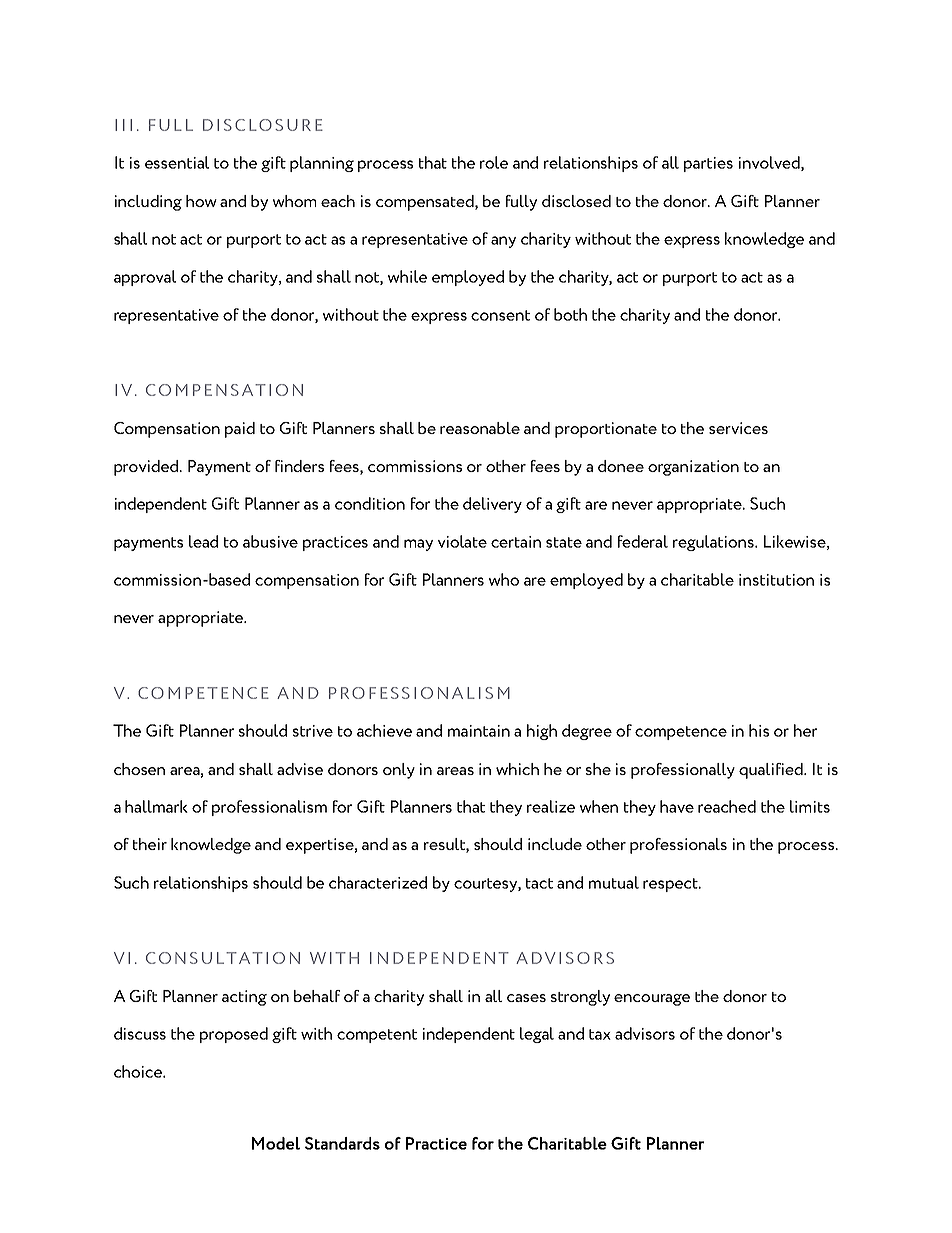  What do you see at coordinates (776, 580) in the screenshot?
I see `institution` at bounding box center [776, 580].
